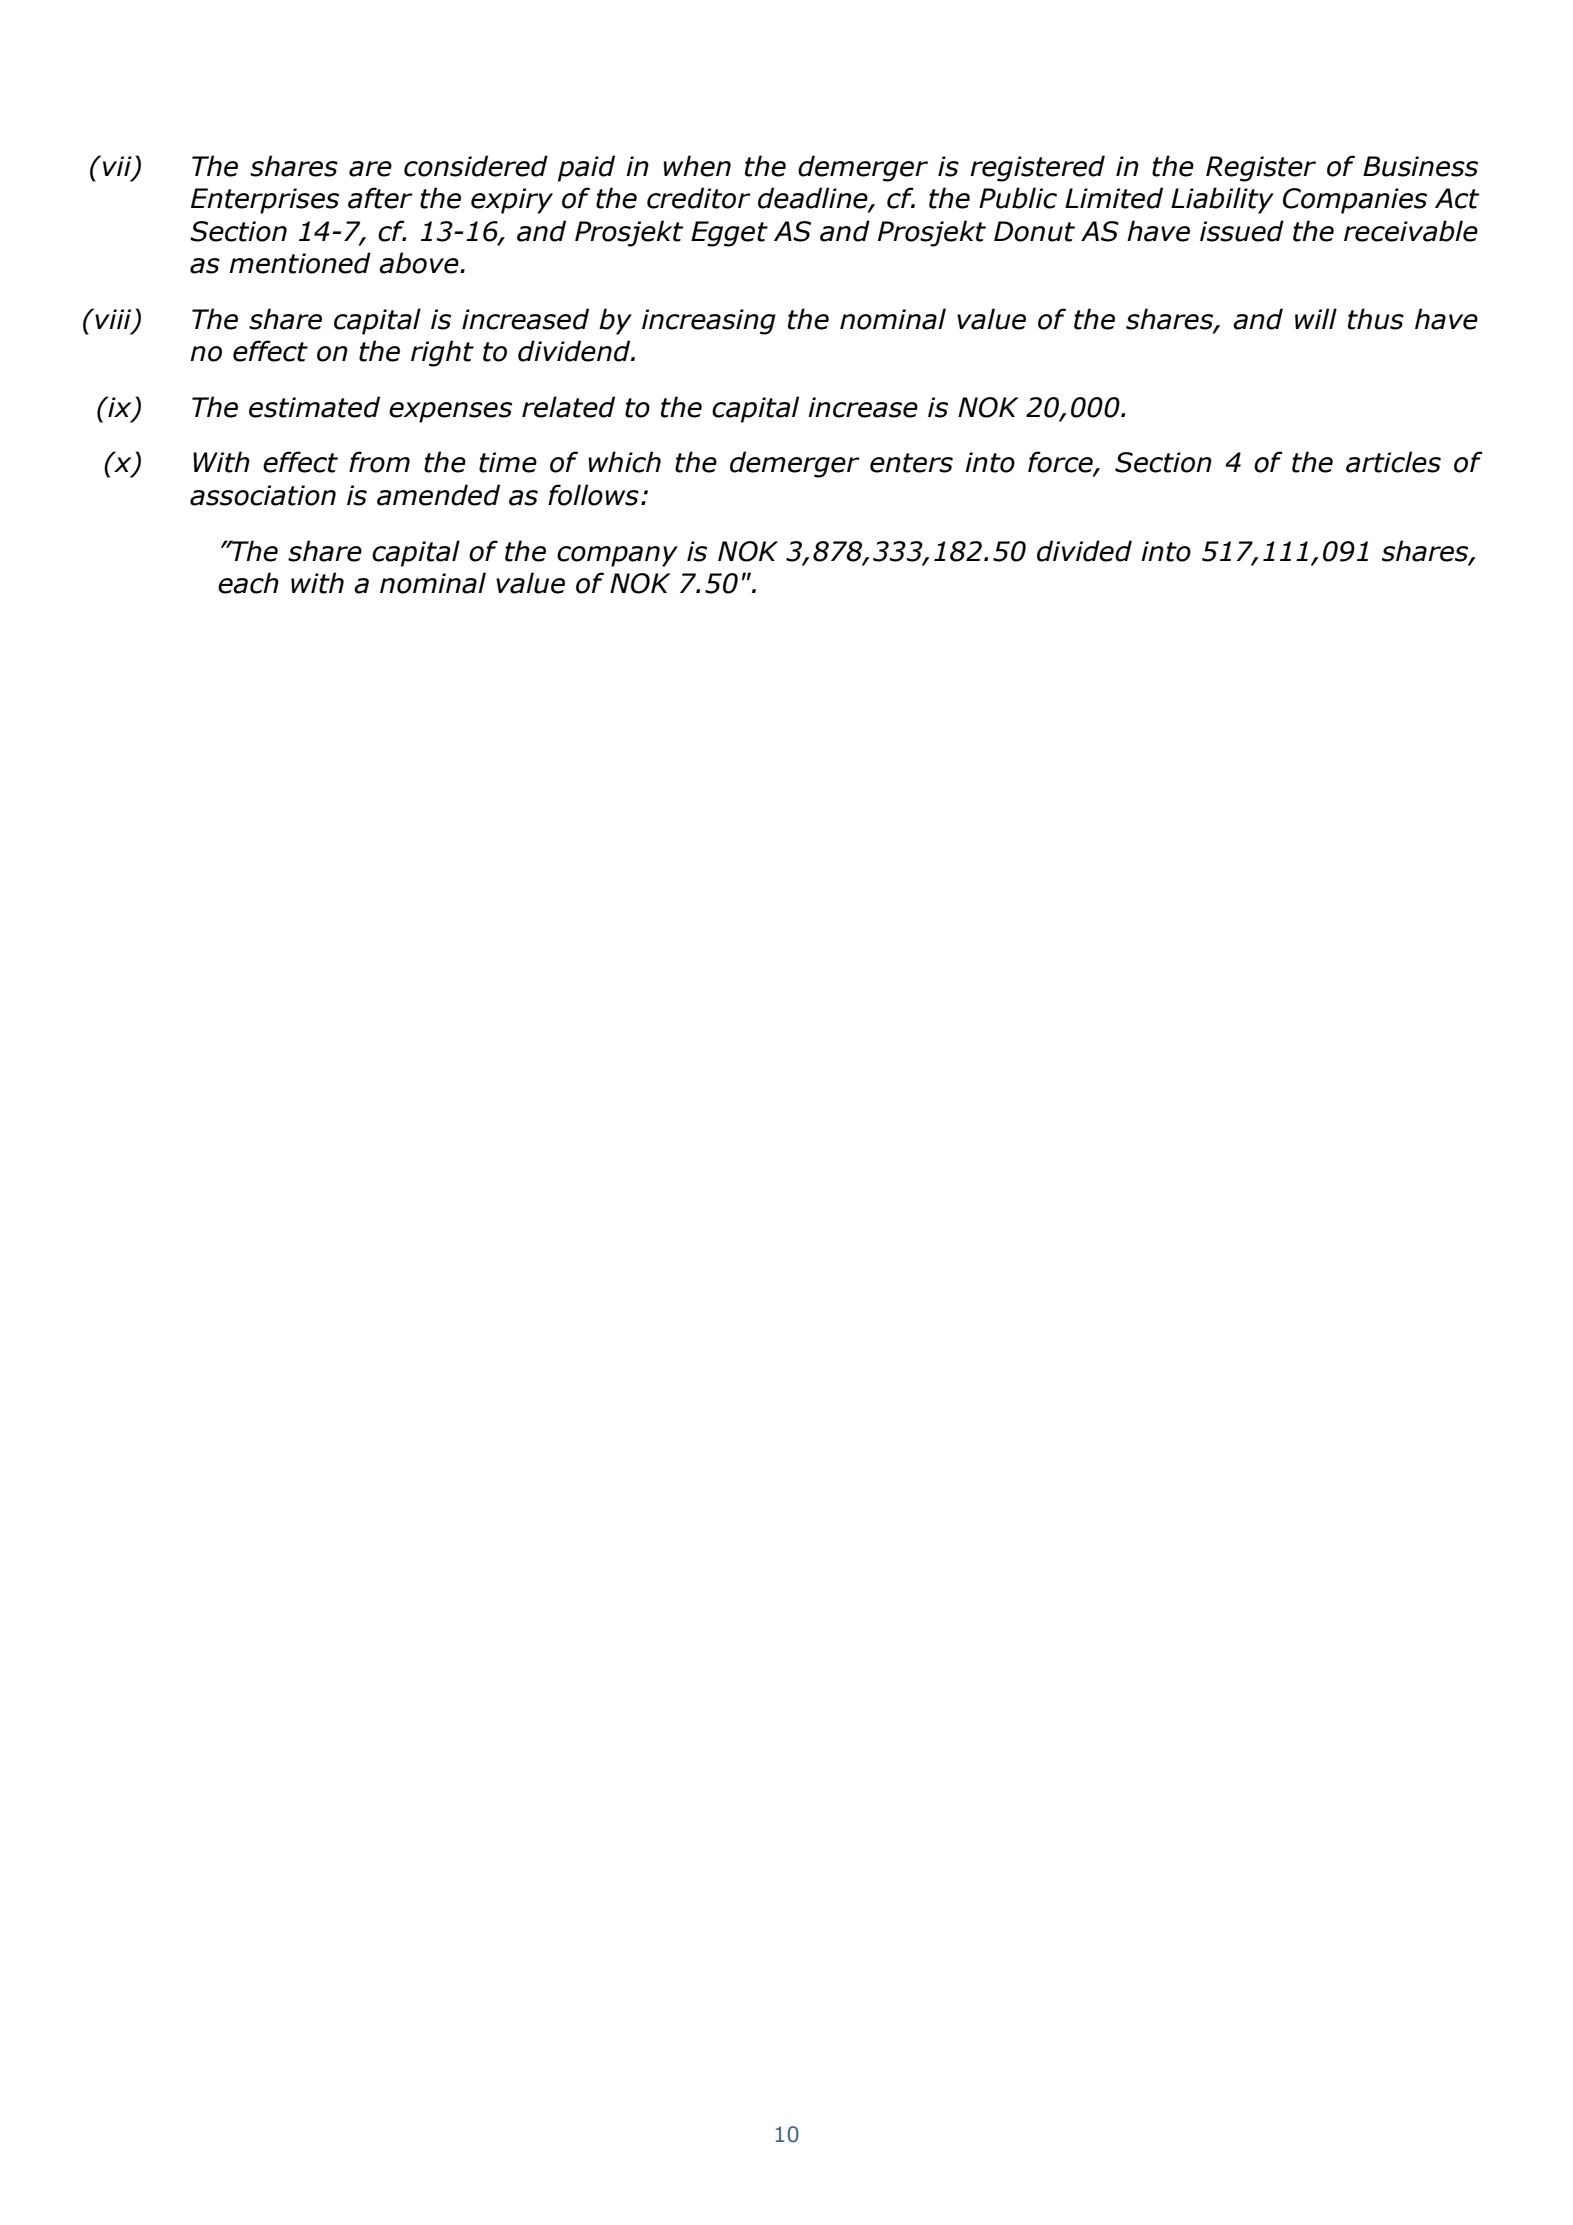 This document has height=2225, width=1573. I want to click on articles, so click(1393, 462).
